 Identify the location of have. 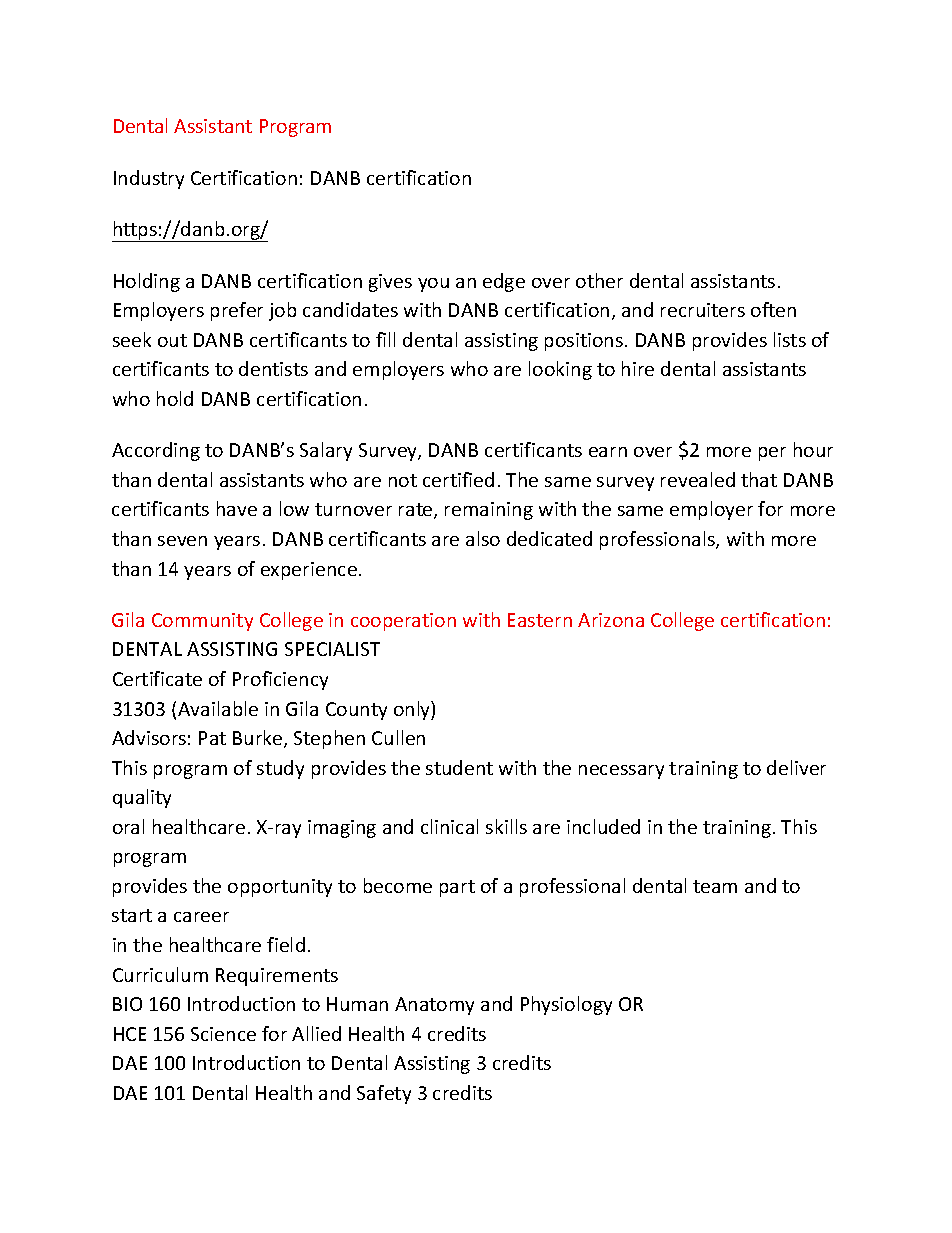
(237, 508).
